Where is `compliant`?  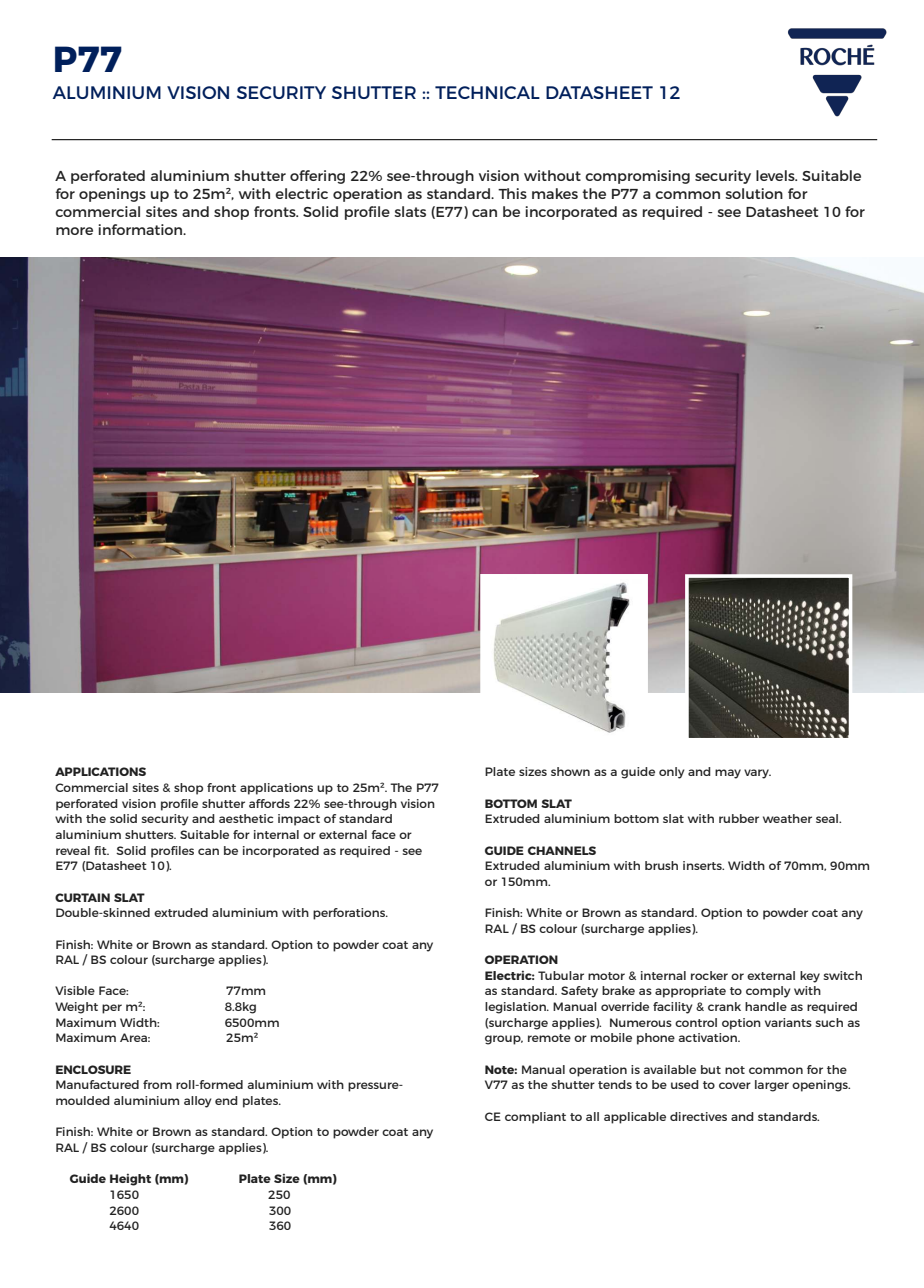
compliant is located at coordinates (535, 1118).
